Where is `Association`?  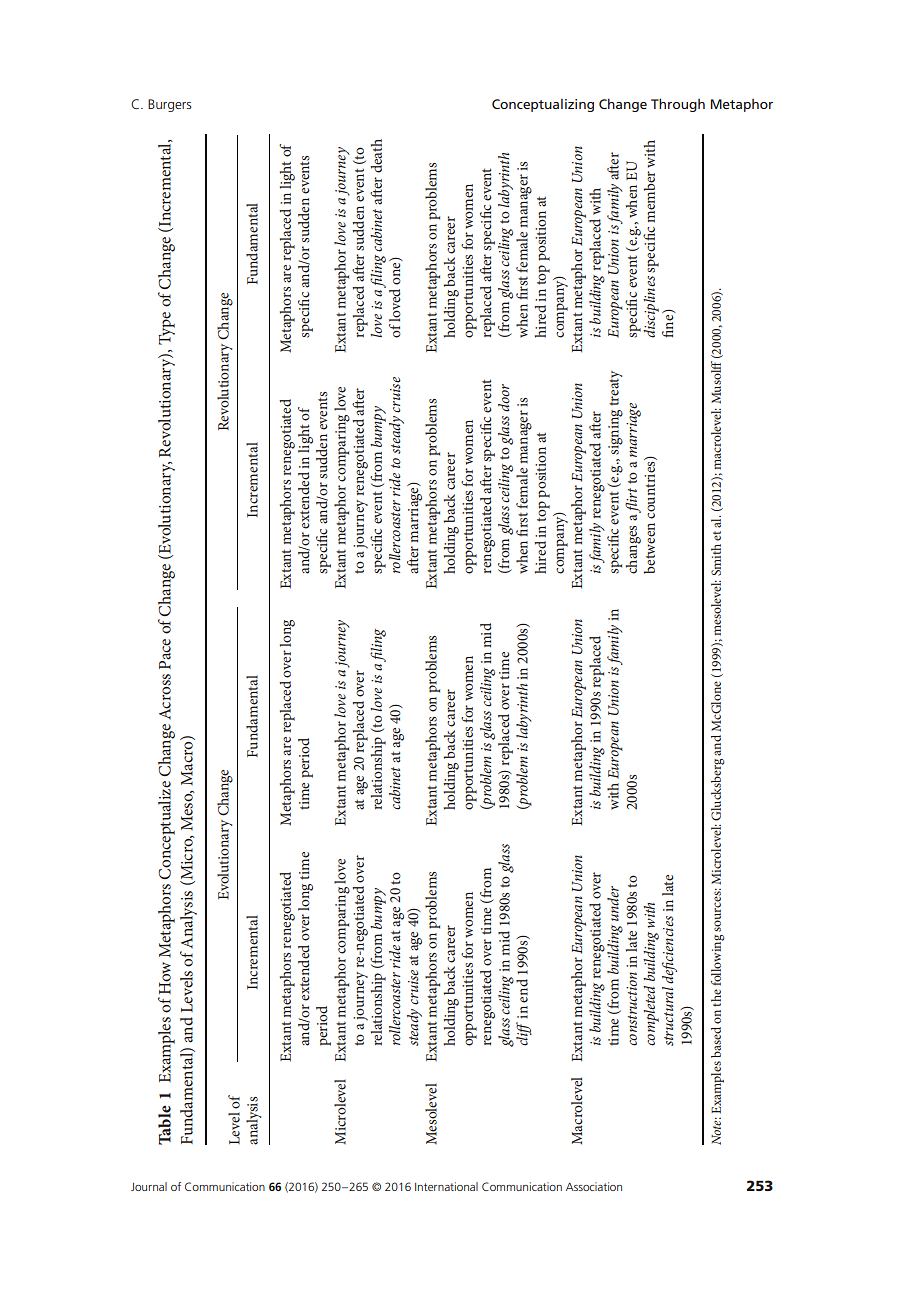 Association is located at coordinates (594, 1186).
